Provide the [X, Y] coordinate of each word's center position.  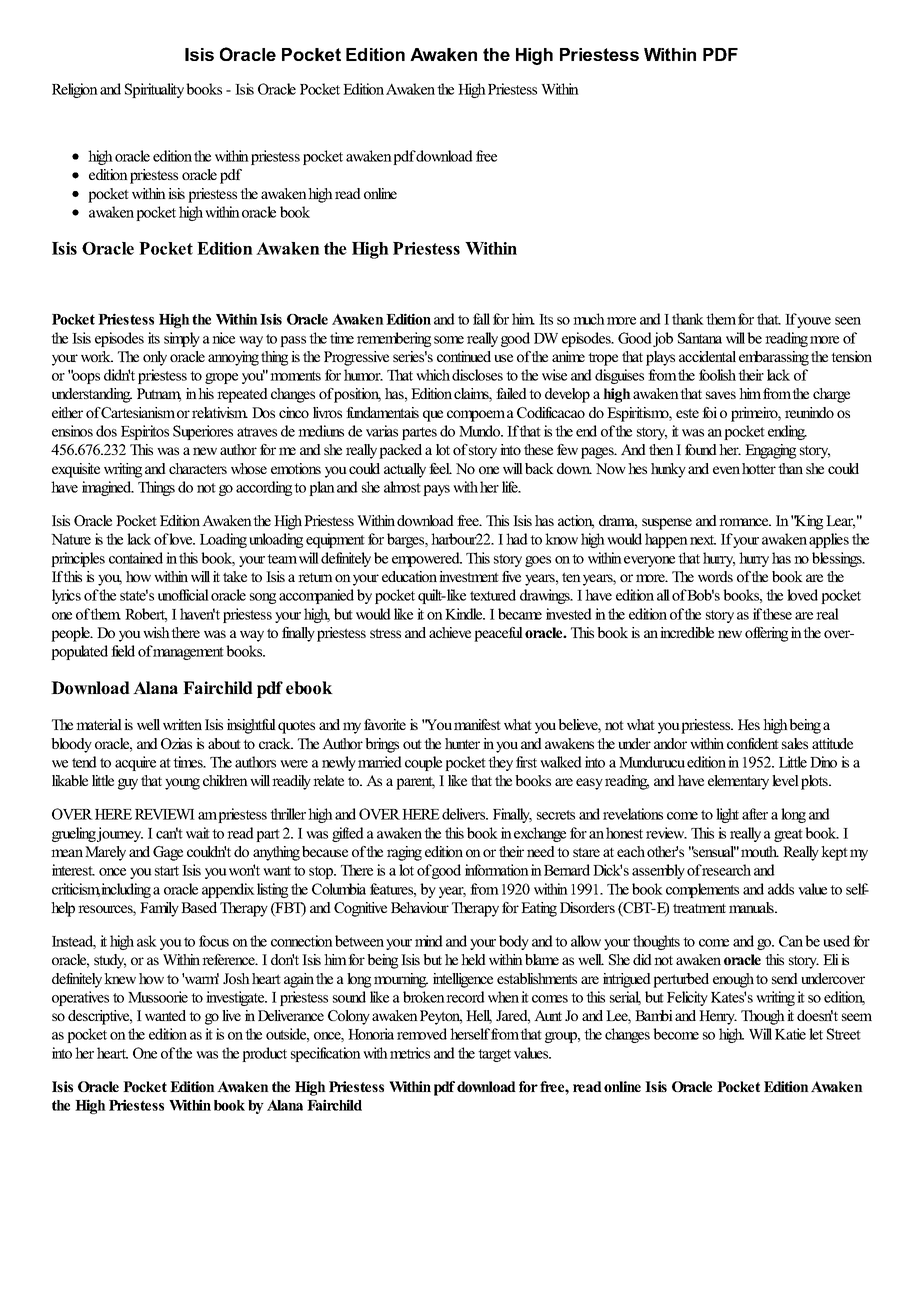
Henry [718, 1017]
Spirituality [154, 90]
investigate [236, 998]
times [189, 762]
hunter [462, 743]
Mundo [480, 431]
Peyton [441, 1017]
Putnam [159, 395]
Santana [700, 338]
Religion [75, 90]
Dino [823, 762]
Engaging [770, 451]
